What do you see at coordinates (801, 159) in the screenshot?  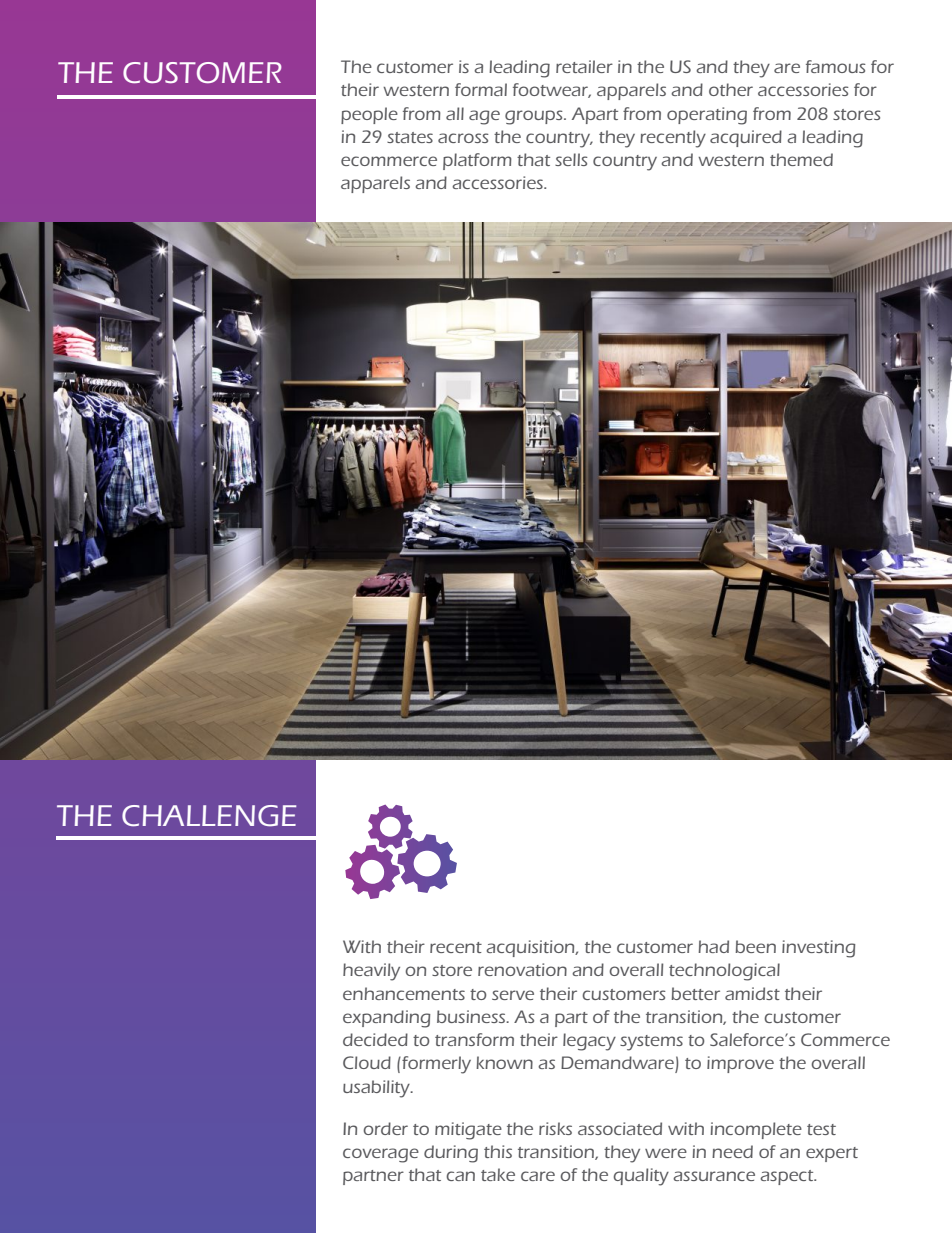 I see `themed` at bounding box center [801, 159].
